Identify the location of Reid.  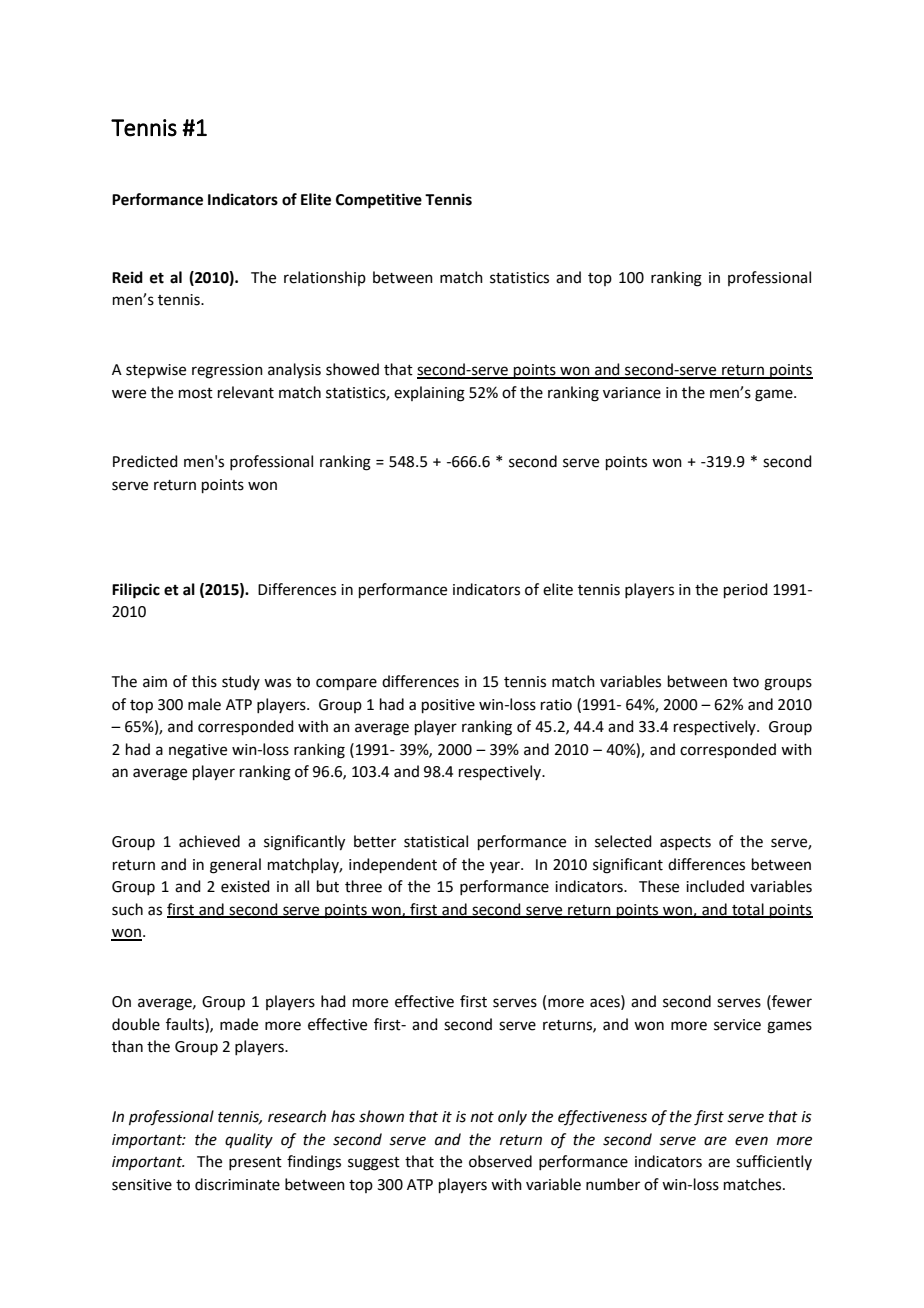
(127, 277).
